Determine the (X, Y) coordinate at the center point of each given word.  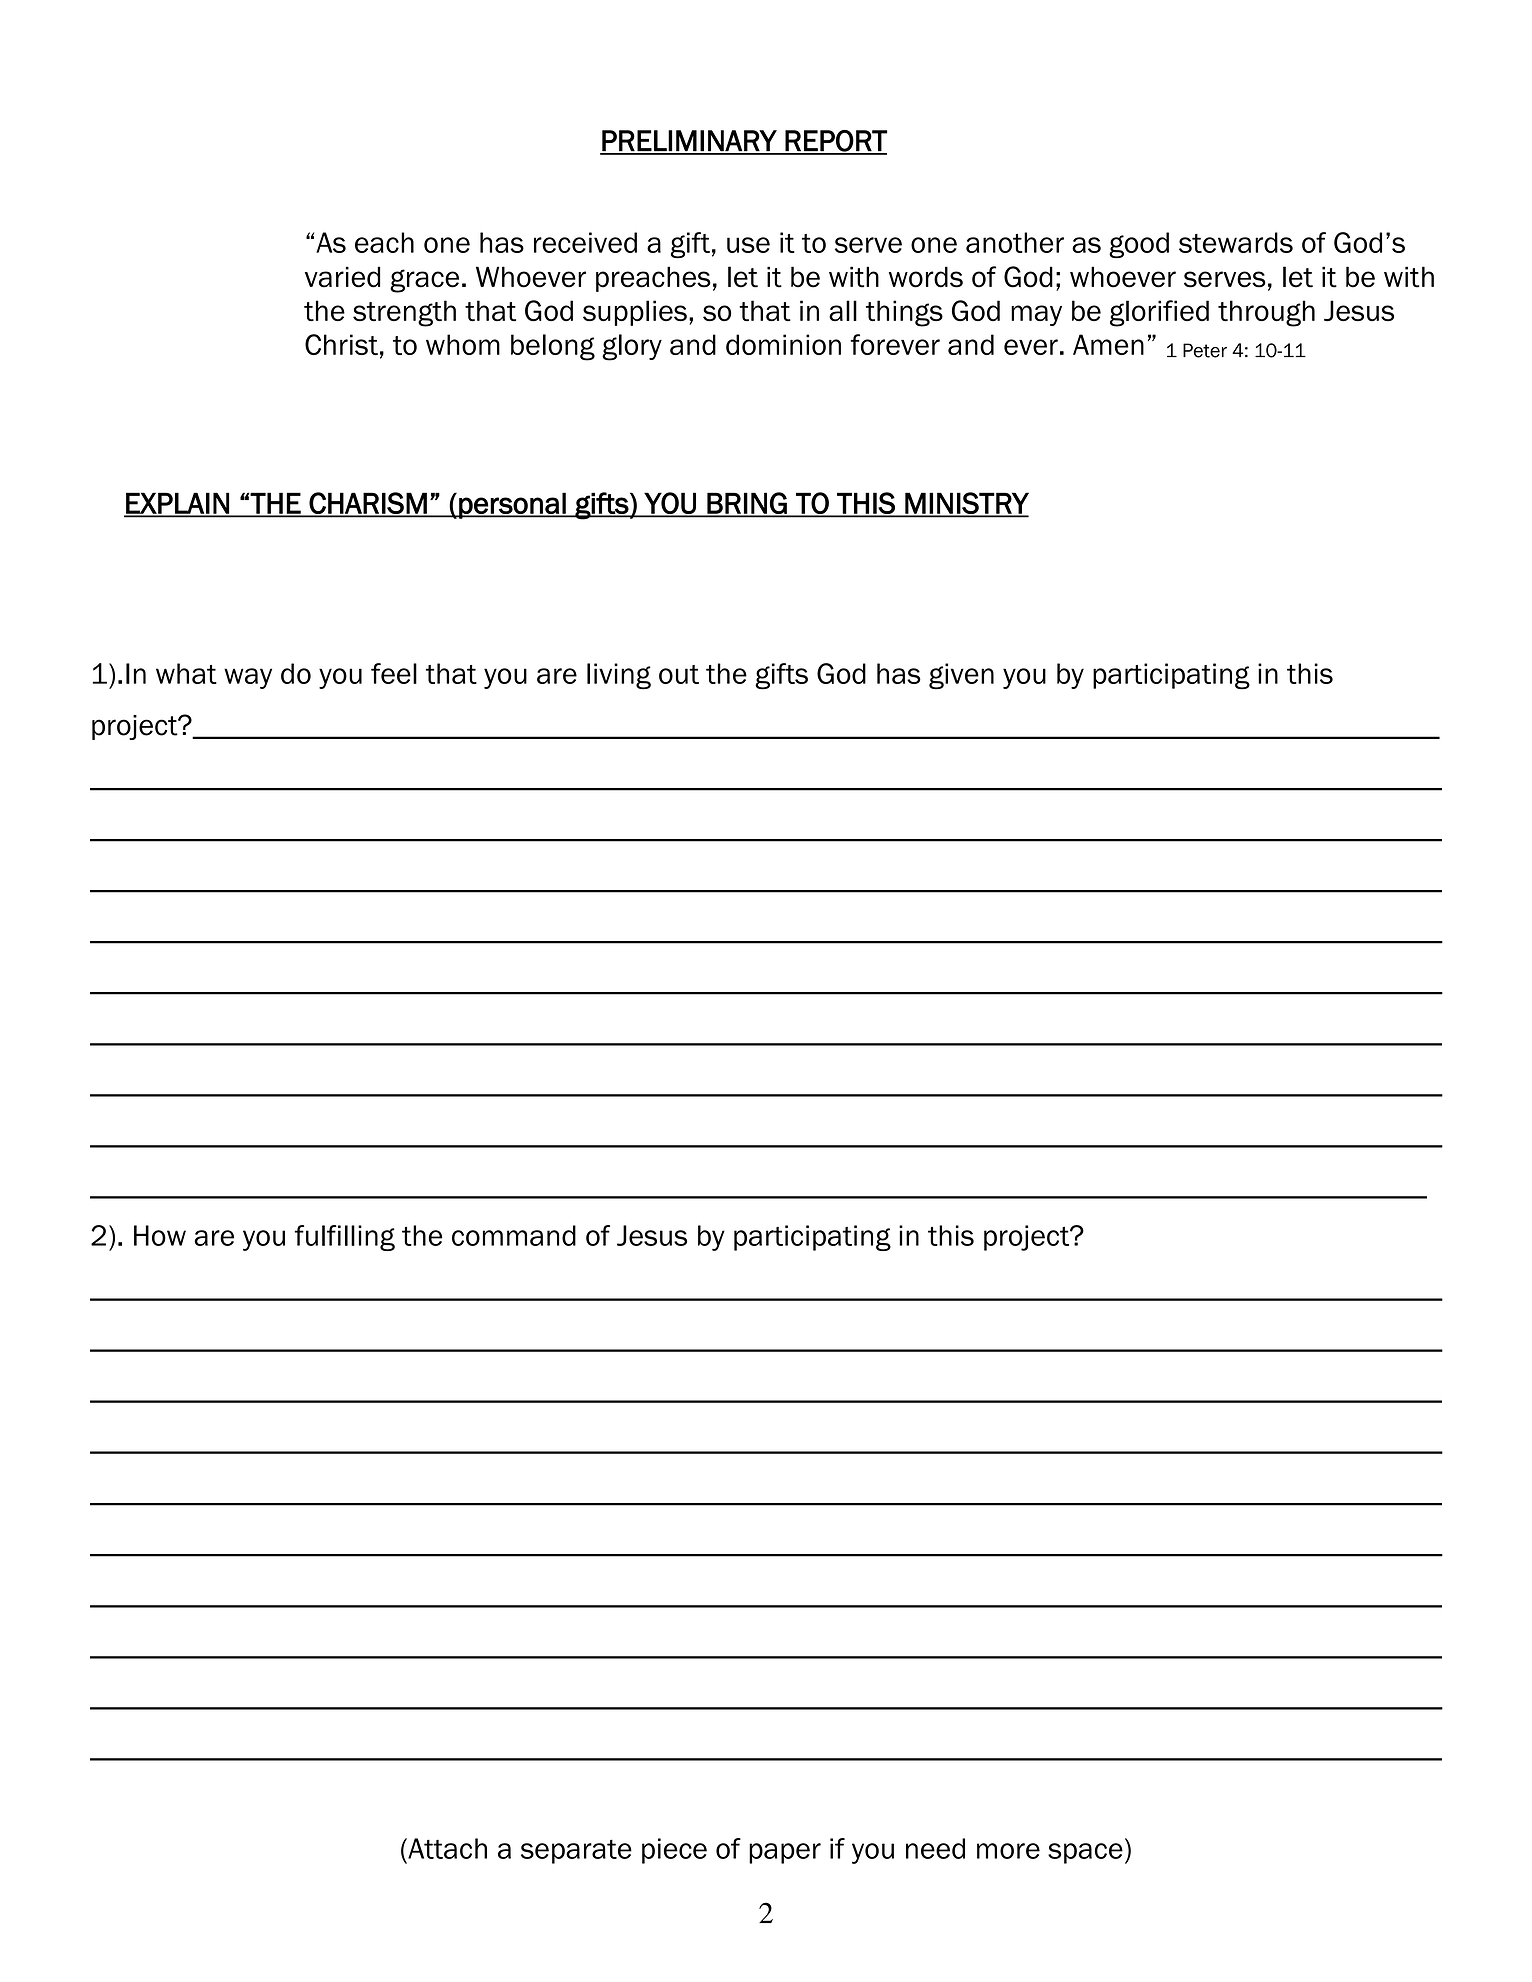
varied (342, 277)
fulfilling (345, 1238)
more (1008, 1851)
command (514, 1235)
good (1139, 245)
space (1085, 1853)
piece (674, 1851)
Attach (446, 1848)
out (679, 674)
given (961, 676)
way (248, 678)
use (748, 245)
